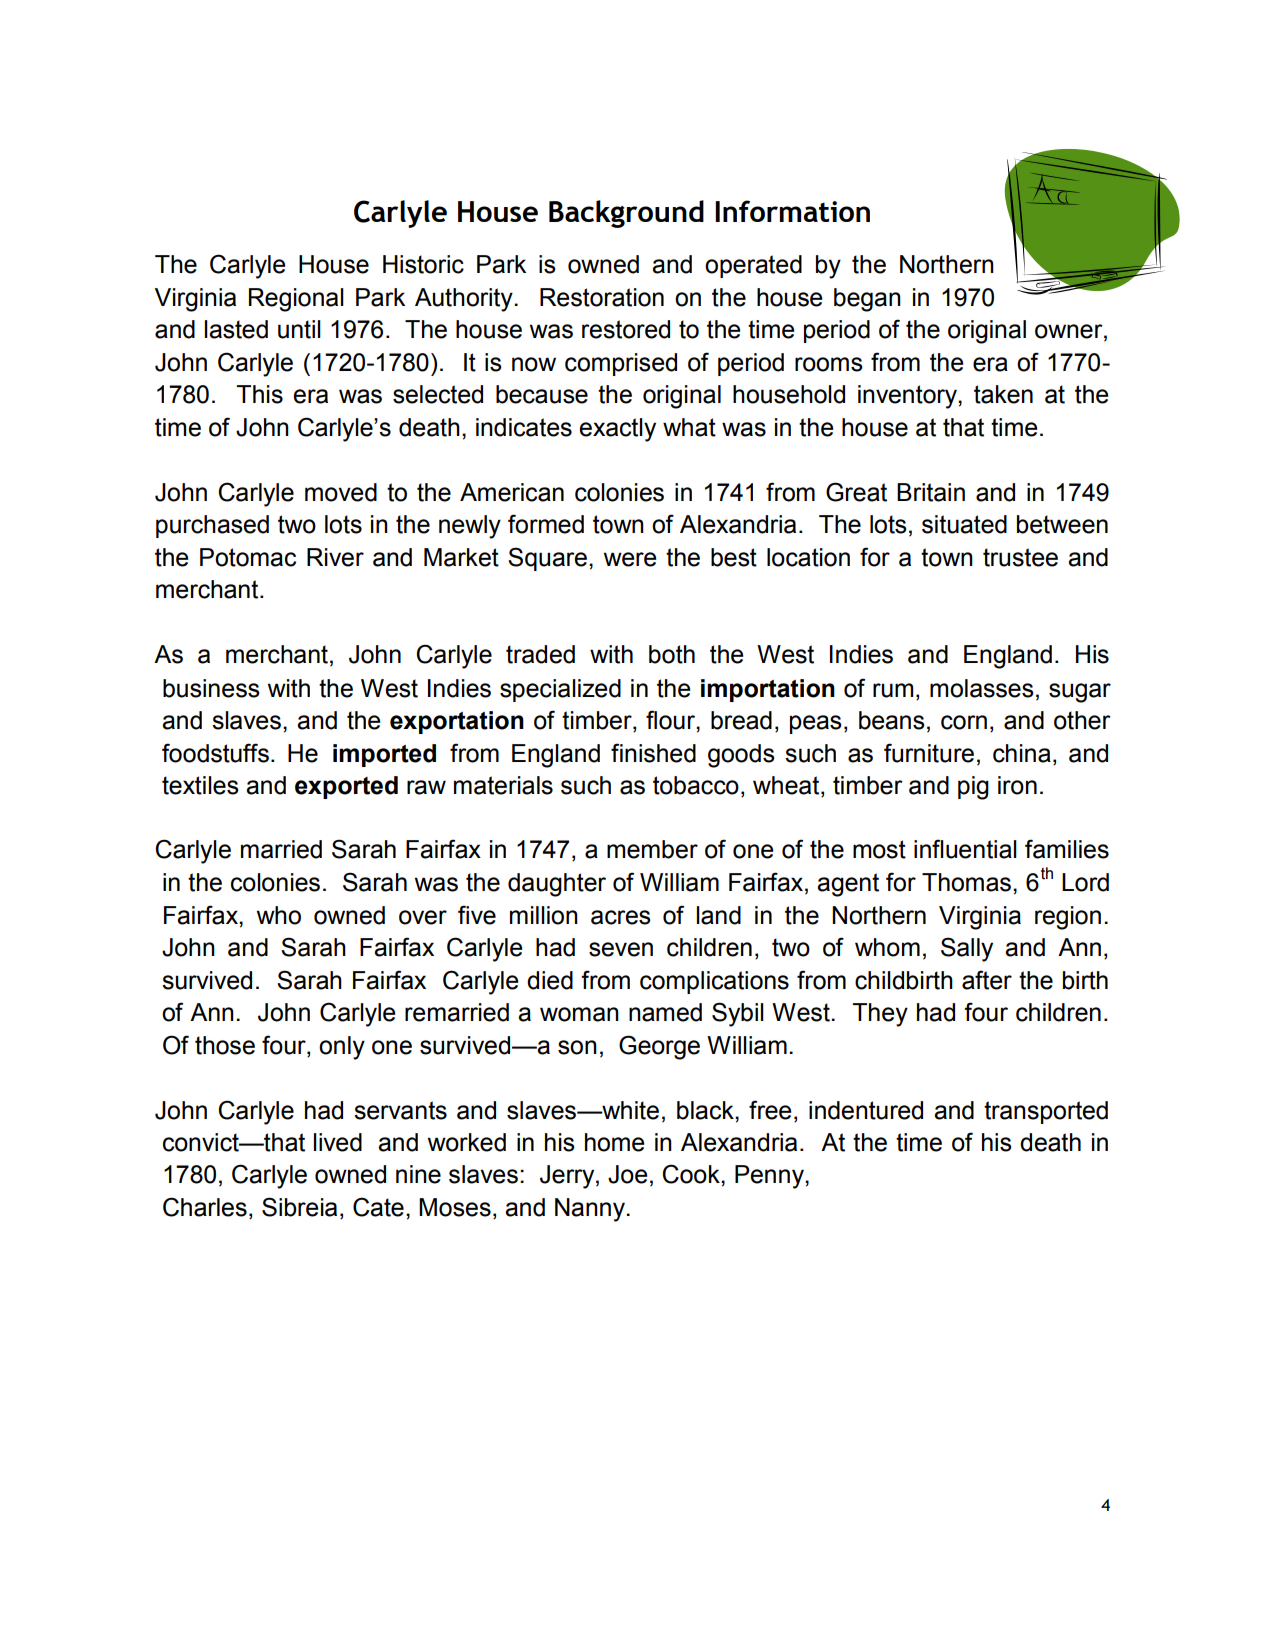 This image has height=1637, width=1265. I want to click on moved, so click(341, 492).
